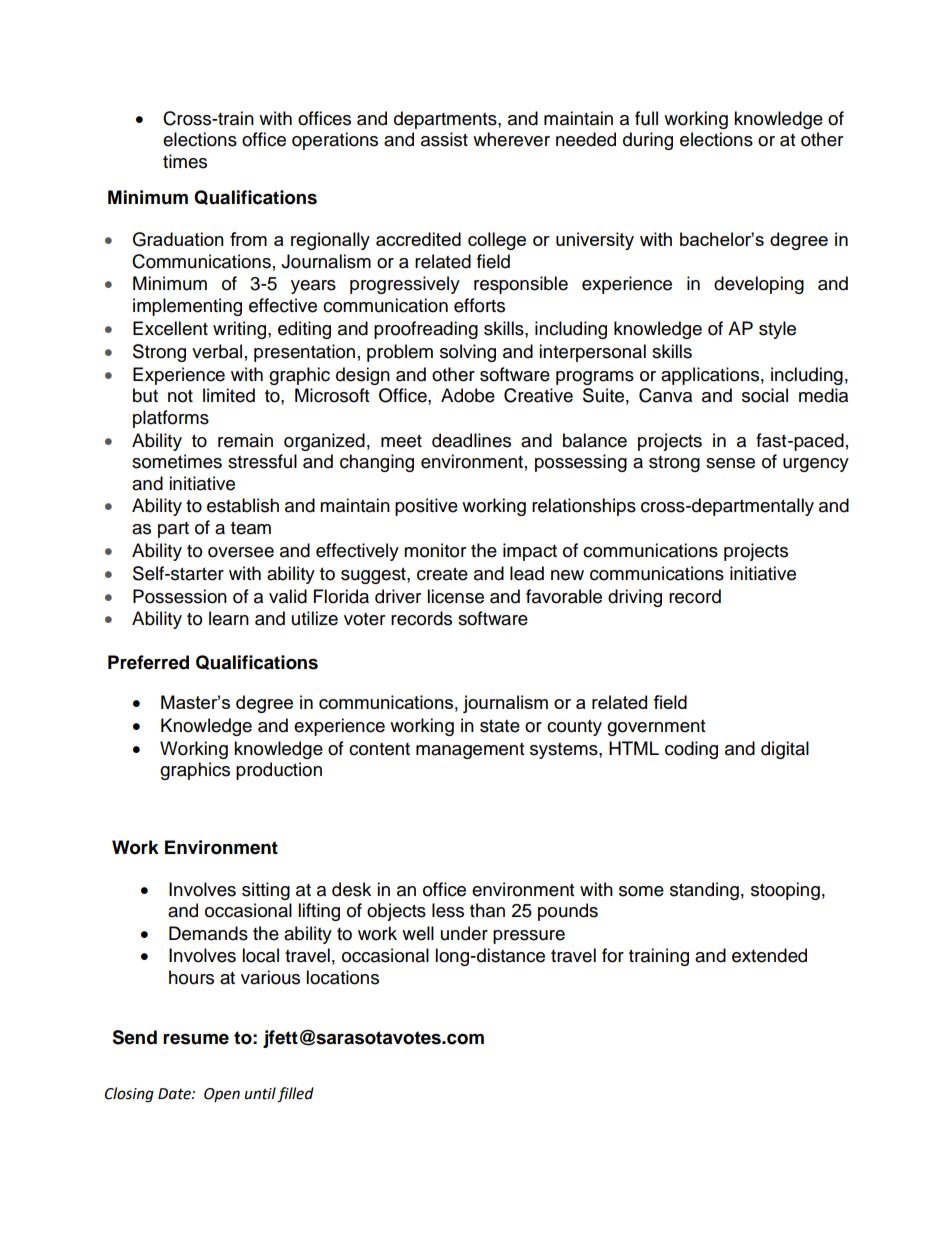 The width and height of the screenshot is (952, 1233). Describe the element at coordinates (444, 139) in the screenshot. I see `assist` at that location.
